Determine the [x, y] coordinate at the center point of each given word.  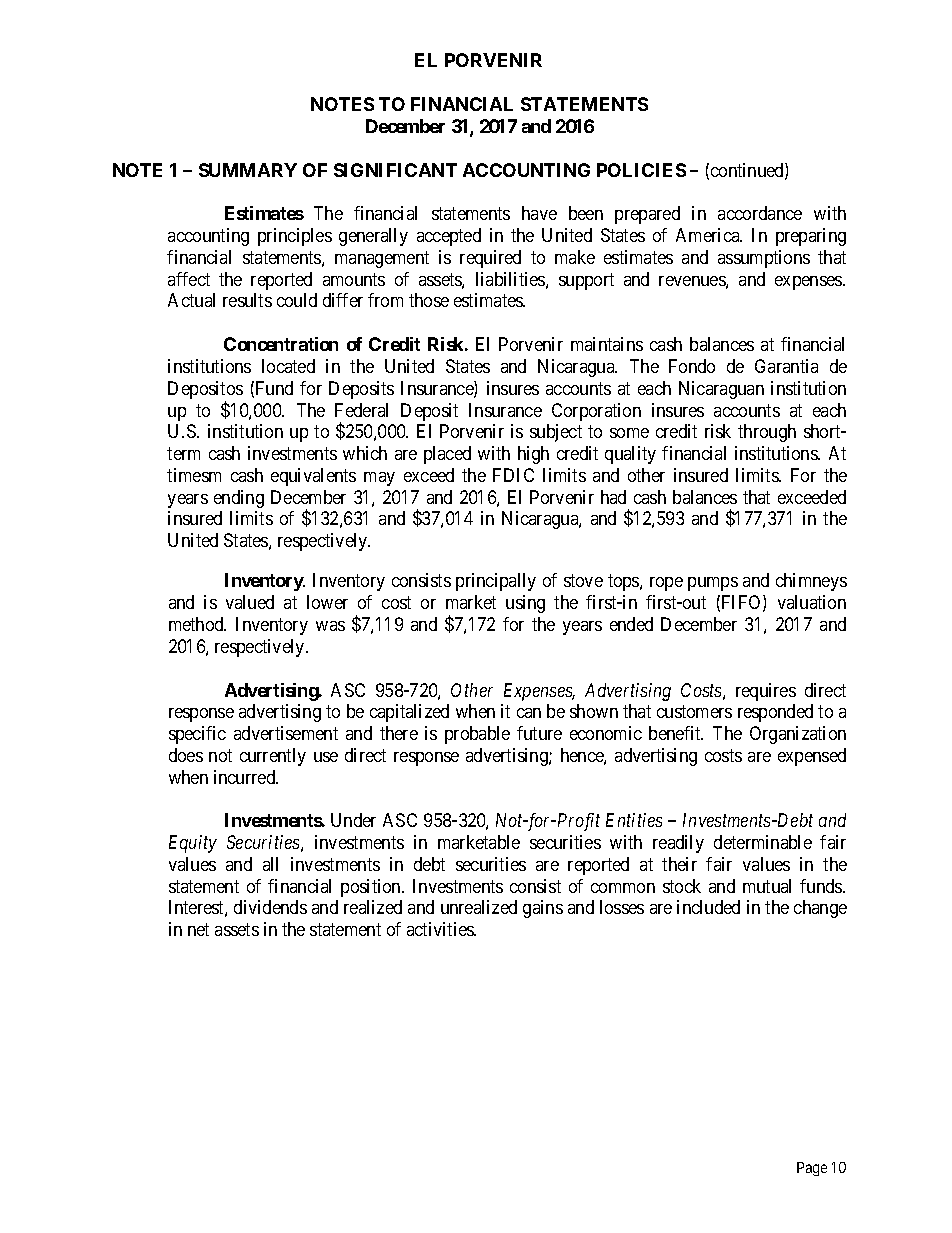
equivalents [313, 477]
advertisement [286, 733]
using [525, 604]
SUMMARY [248, 170]
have [539, 213]
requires [766, 692]
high [533, 455]
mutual [767, 886]
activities [441, 929]
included [708, 907]
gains [543, 909]
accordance [760, 213]
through [767, 433]
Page [812, 1169]
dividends [270, 907]
